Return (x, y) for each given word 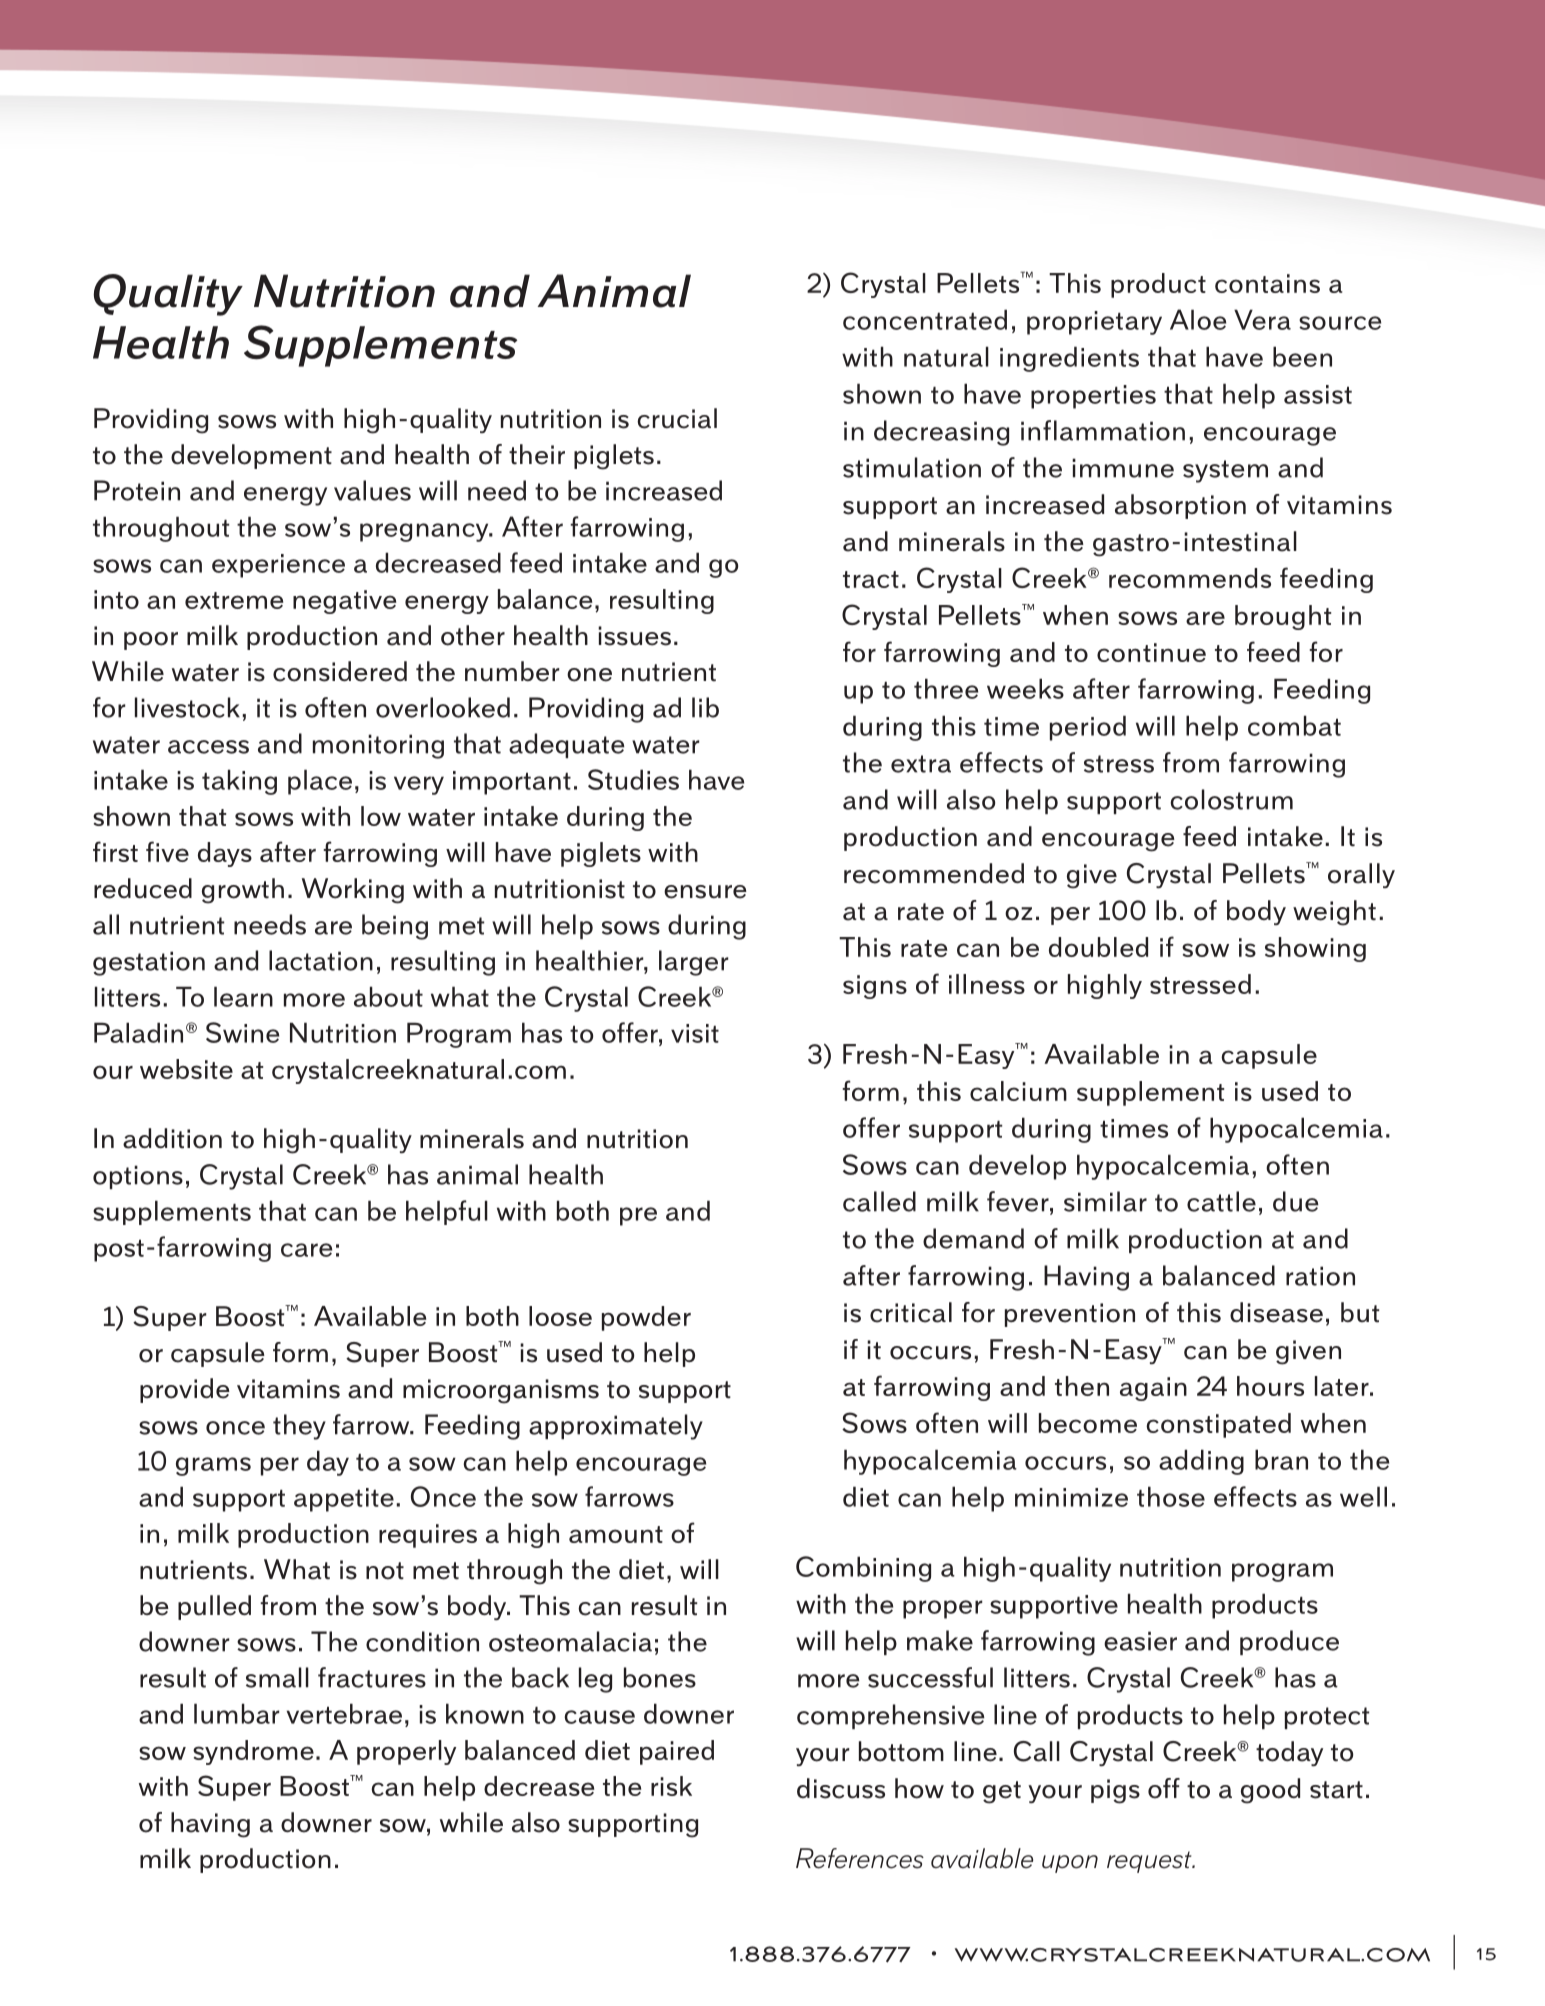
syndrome (253, 1752)
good (1270, 1791)
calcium (1018, 1091)
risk (671, 1786)
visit (695, 1033)
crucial (677, 418)
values (372, 490)
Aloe (1198, 319)
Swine (242, 1032)
